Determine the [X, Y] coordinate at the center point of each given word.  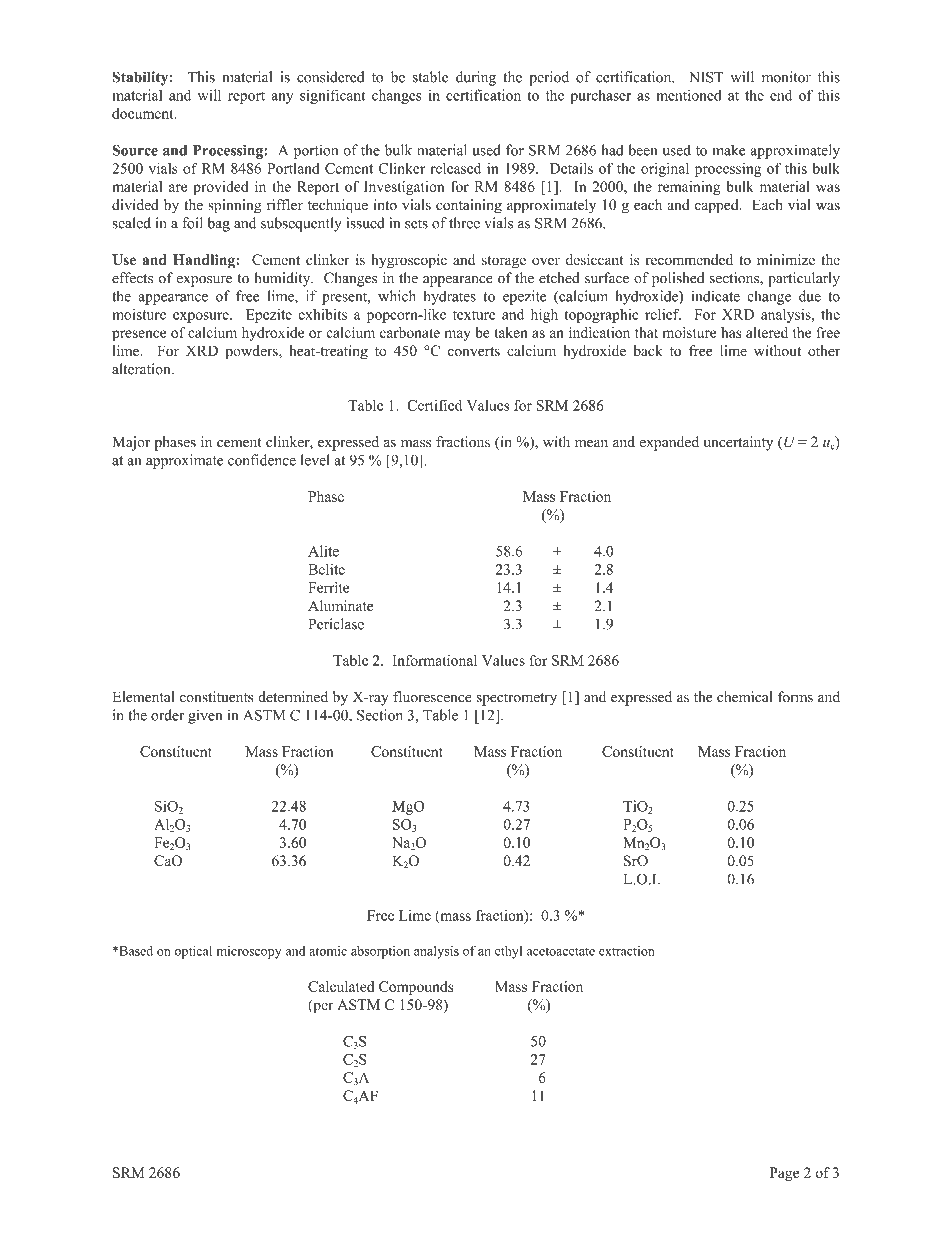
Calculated [341, 986]
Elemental [143, 697]
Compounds [416, 988]
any [282, 98]
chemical [744, 697]
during [476, 78]
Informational [435, 660]
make [729, 150]
